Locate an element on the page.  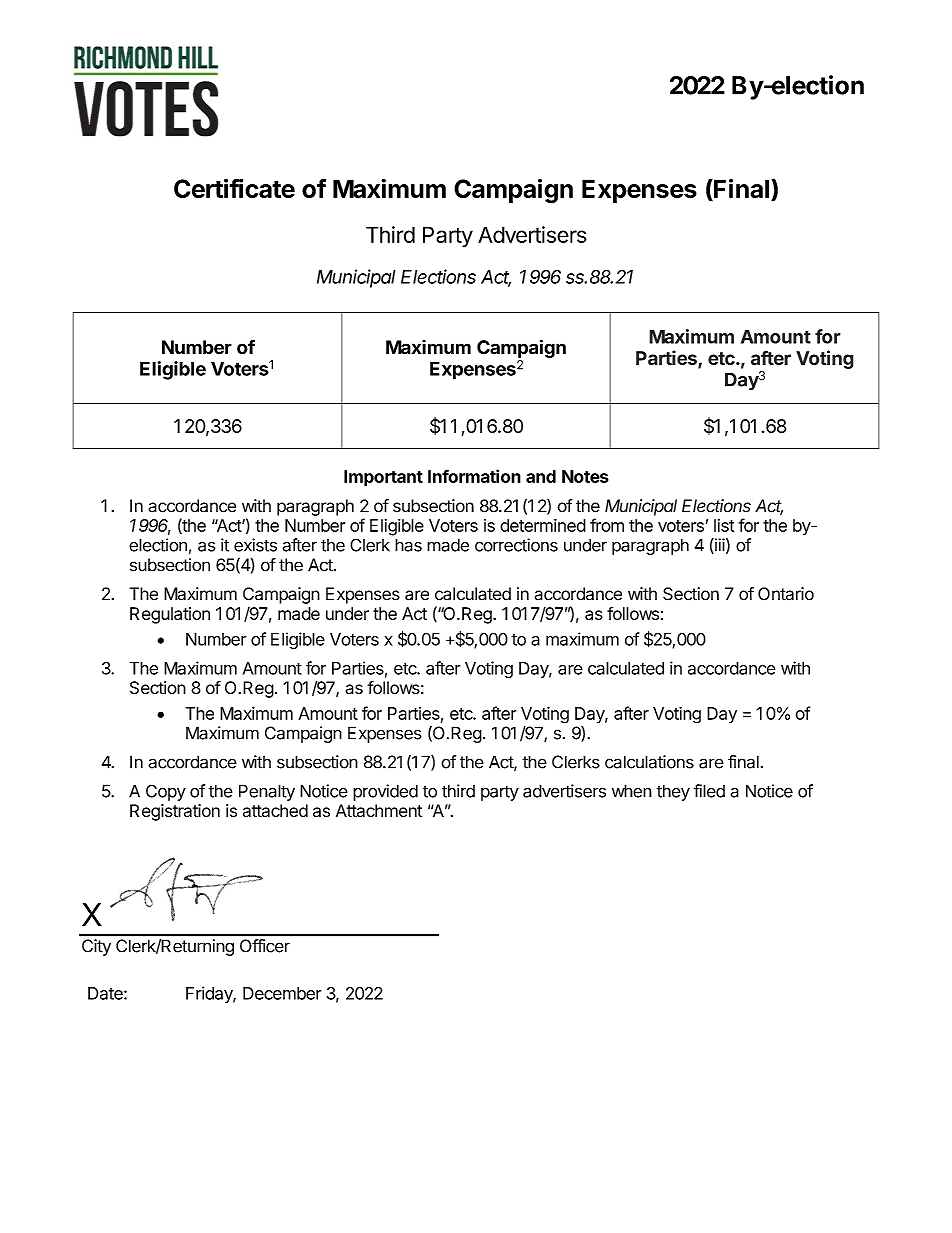
Notes is located at coordinates (585, 476).
